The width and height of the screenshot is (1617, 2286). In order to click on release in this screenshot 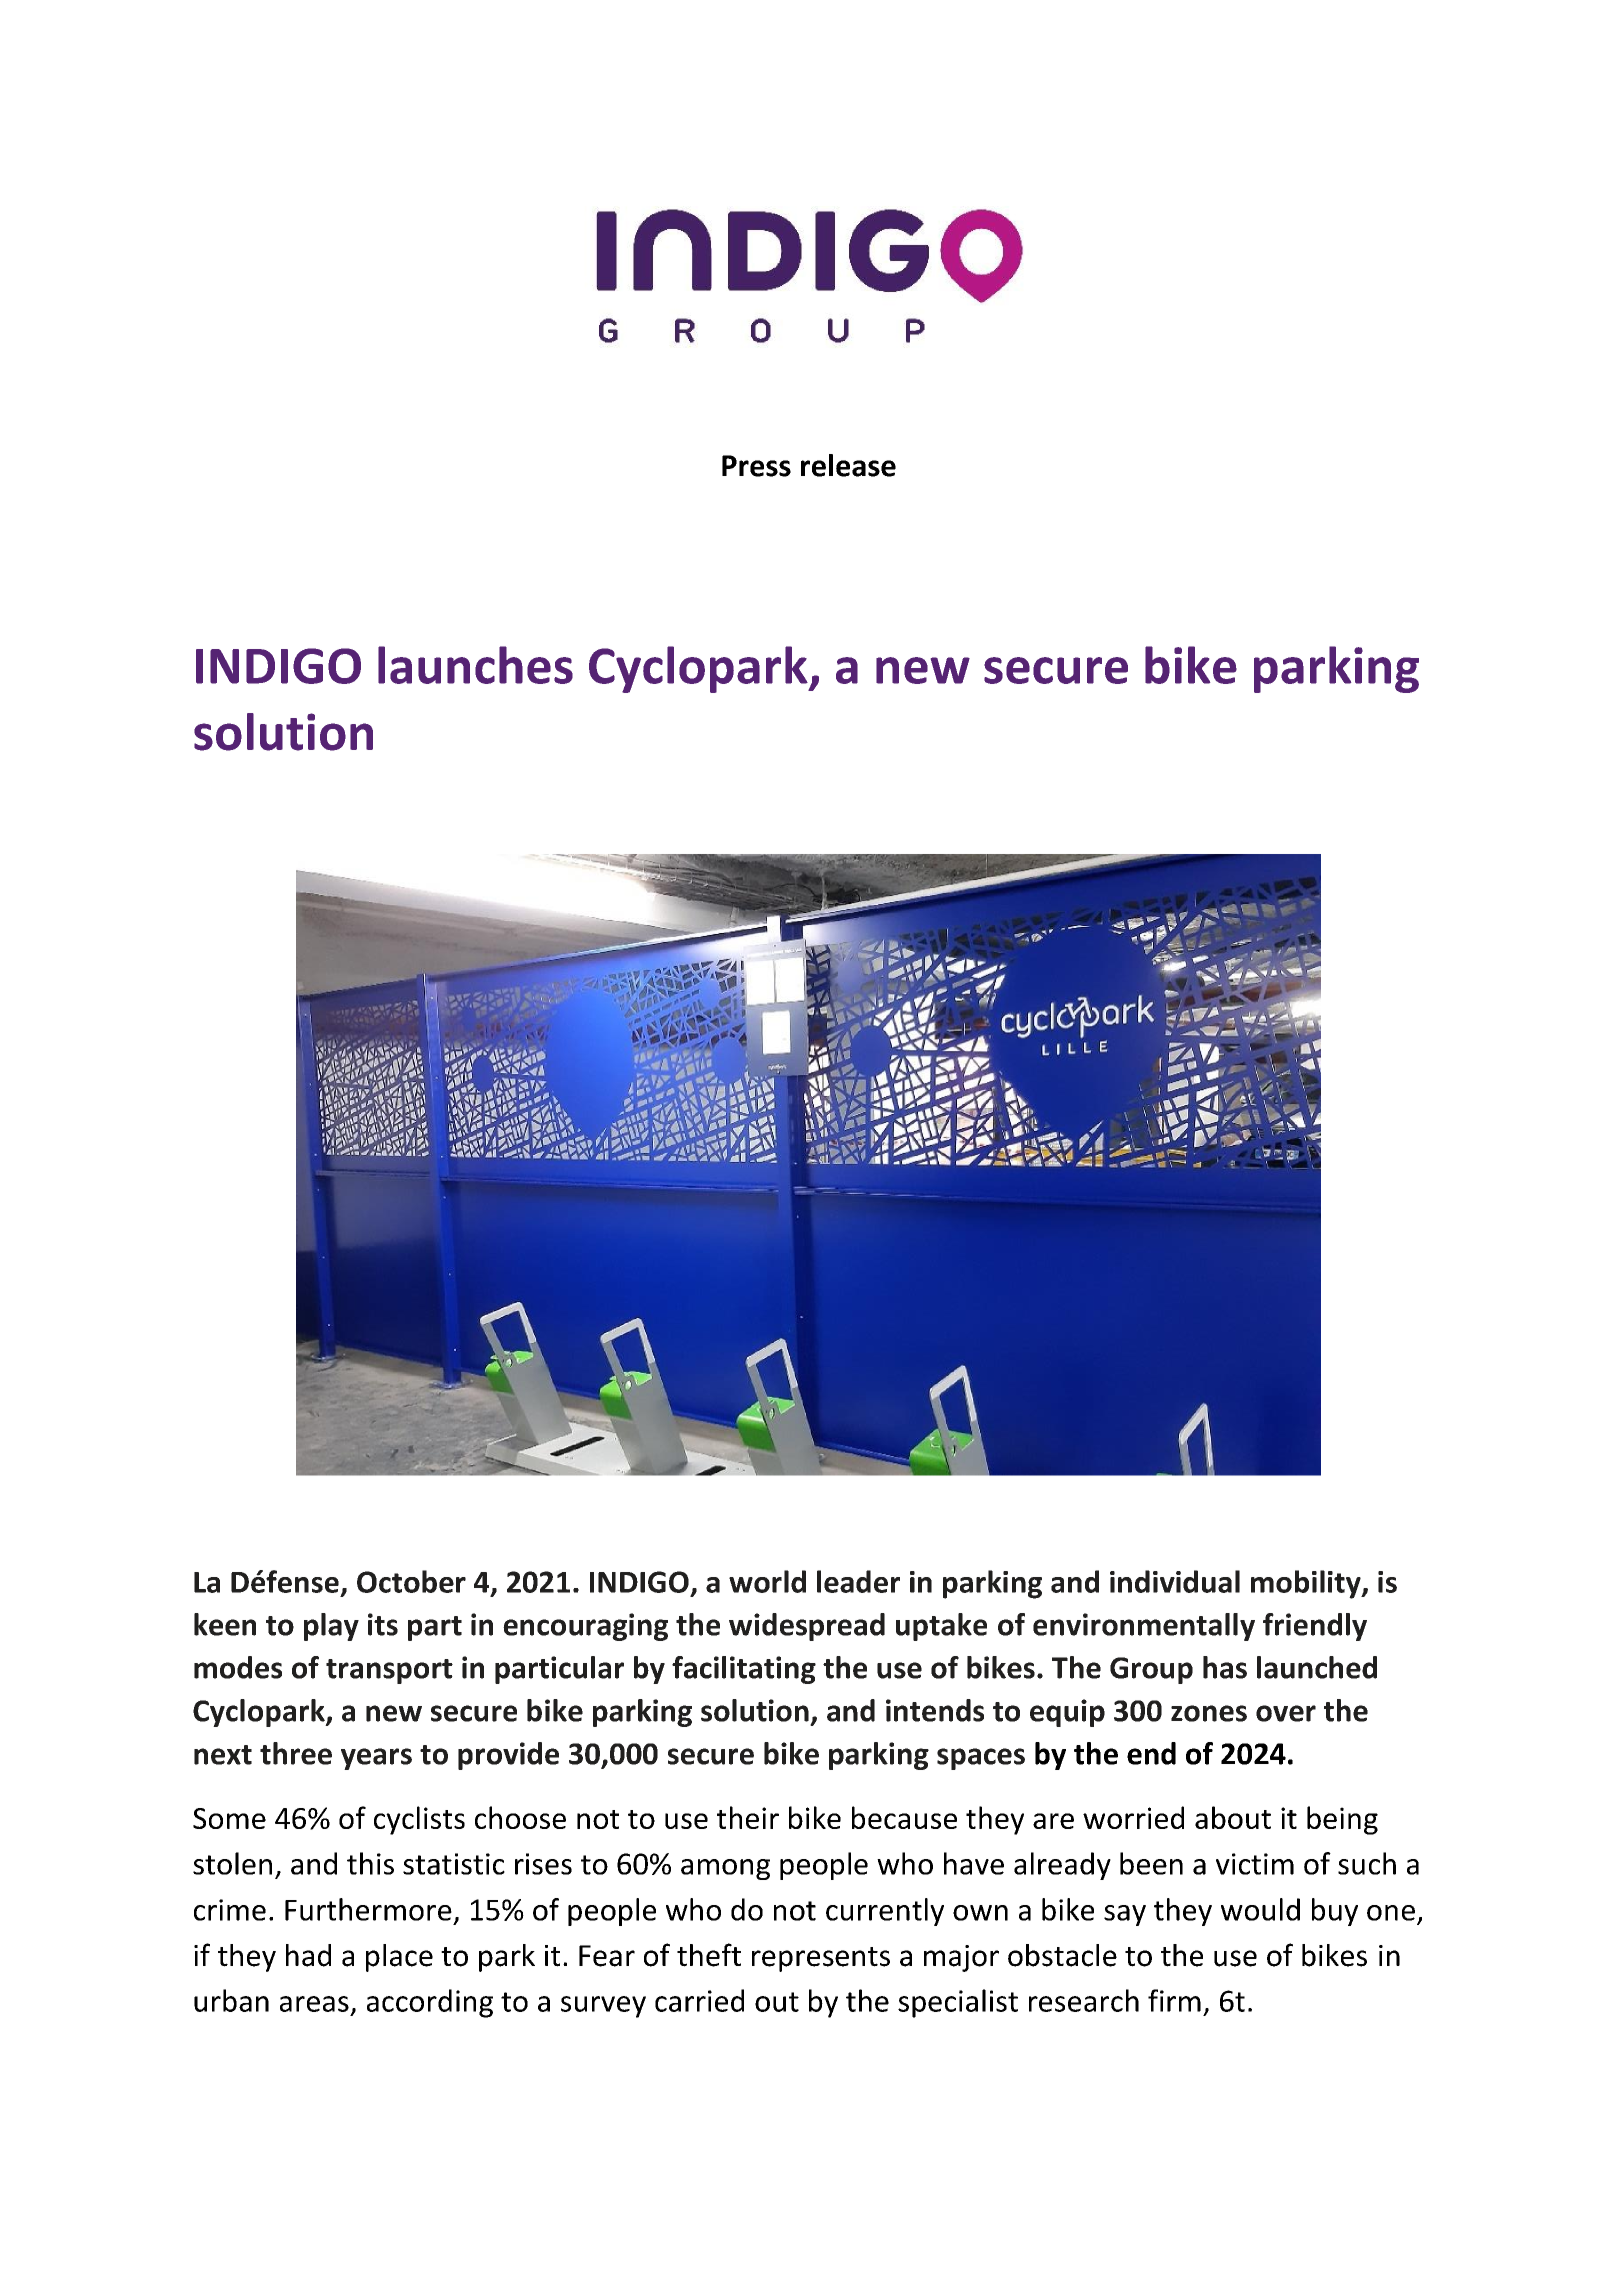, I will do `click(848, 465)`.
